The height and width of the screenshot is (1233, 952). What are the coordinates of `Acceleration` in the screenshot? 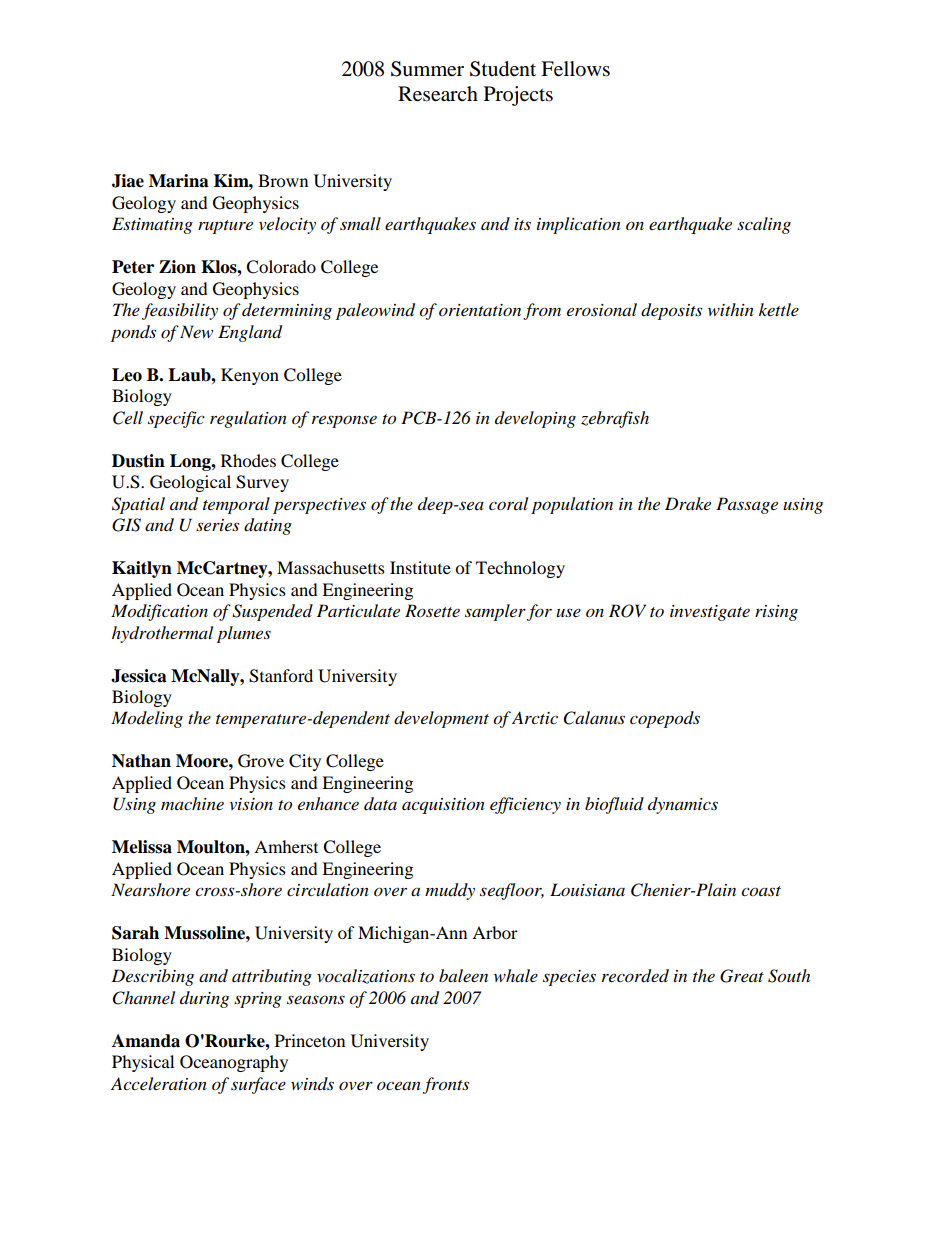 It's located at (159, 1084).
